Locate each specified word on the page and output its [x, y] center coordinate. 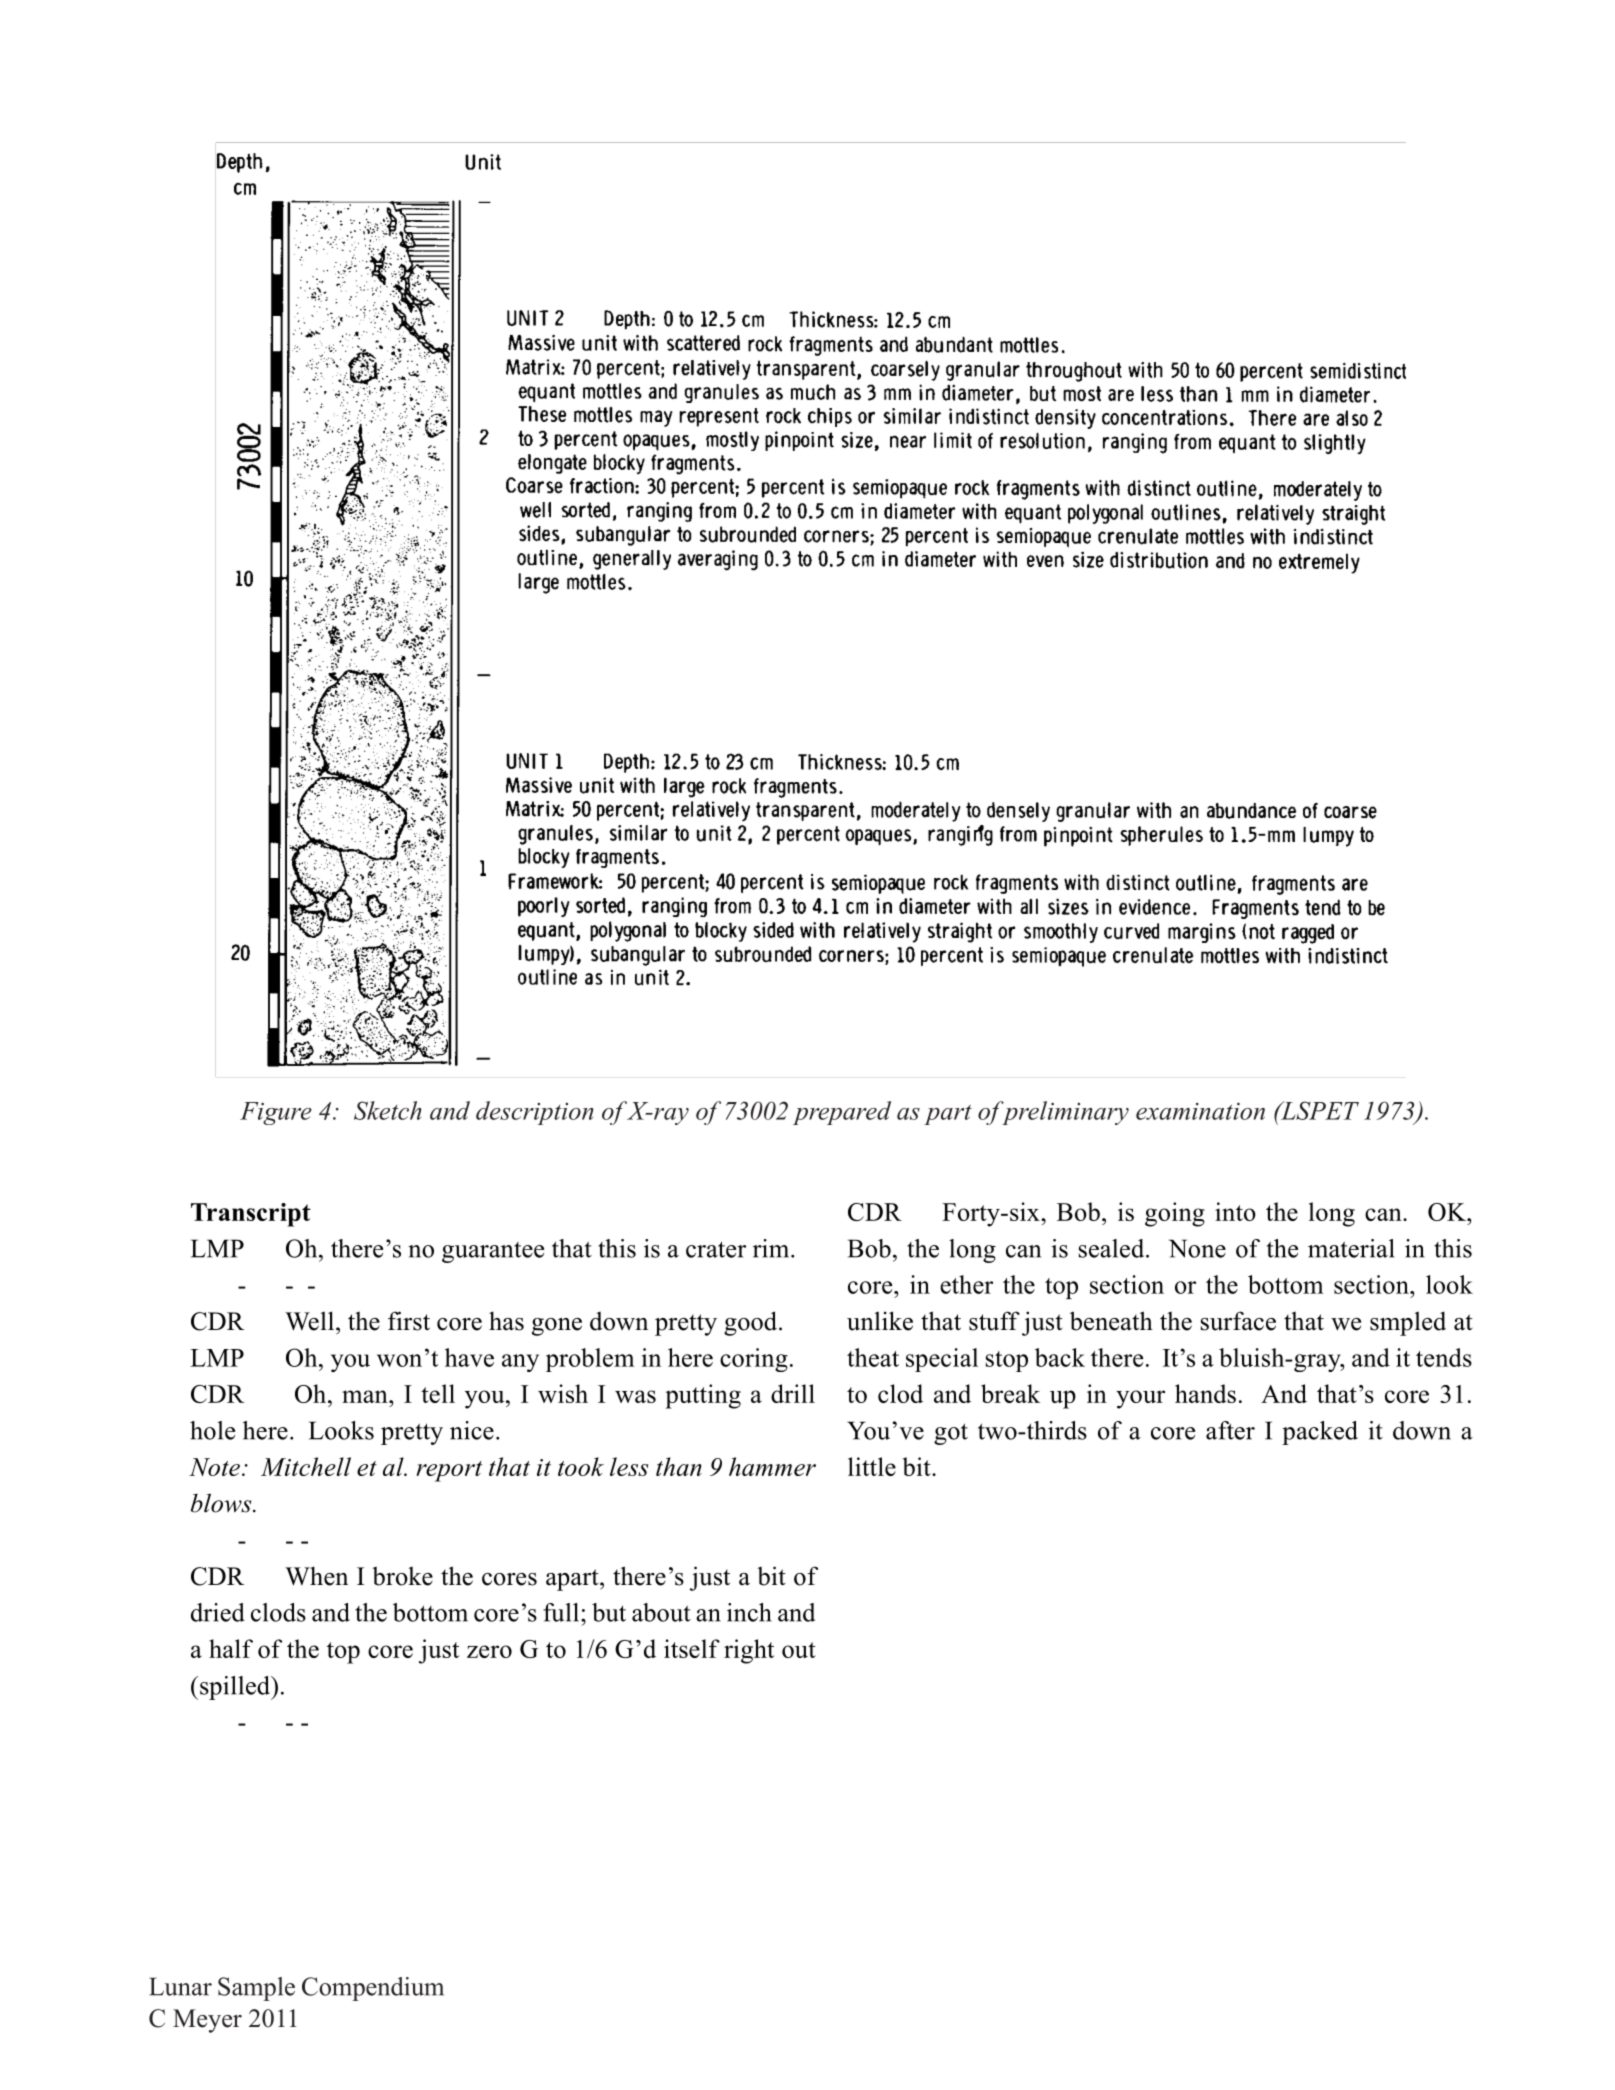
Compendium [373, 1989]
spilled [236, 1688]
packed [1320, 1433]
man [366, 1396]
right [749, 1651]
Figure [276, 1113]
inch [749, 1612]
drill [793, 1393]
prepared [842, 1113]
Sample [256, 1989]
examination [1200, 1111]
